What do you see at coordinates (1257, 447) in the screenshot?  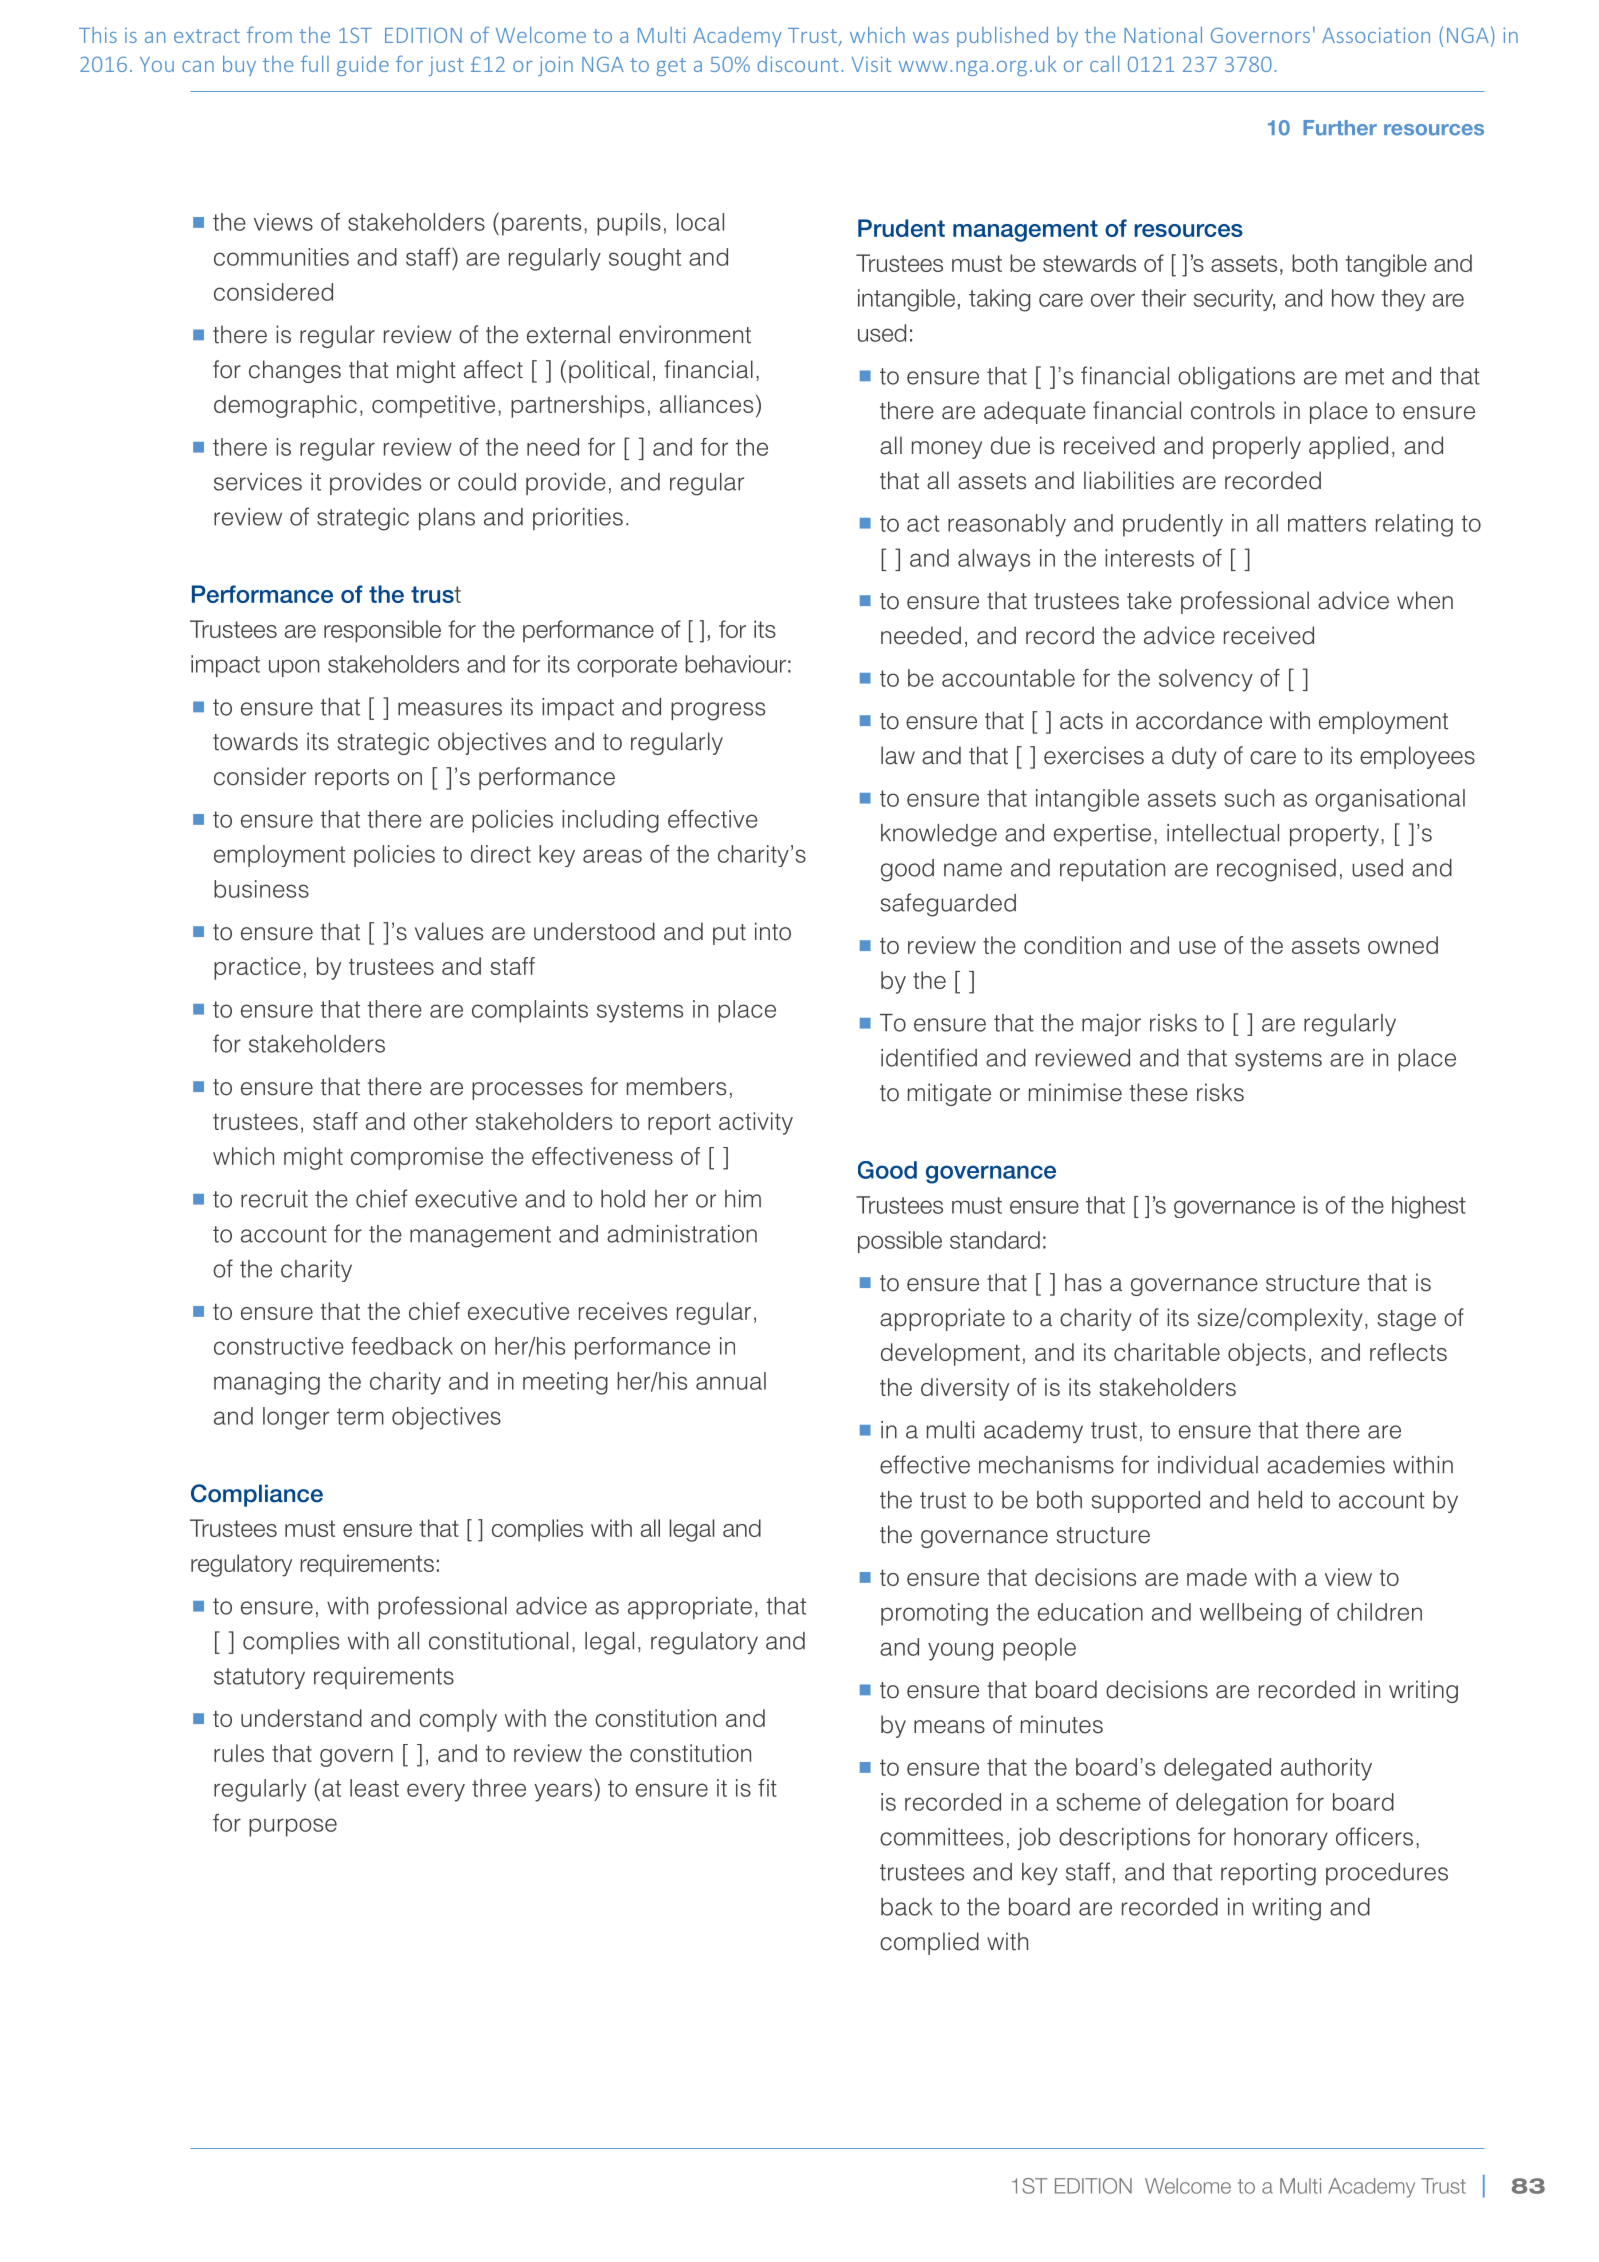 I see `properly` at bounding box center [1257, 447].
